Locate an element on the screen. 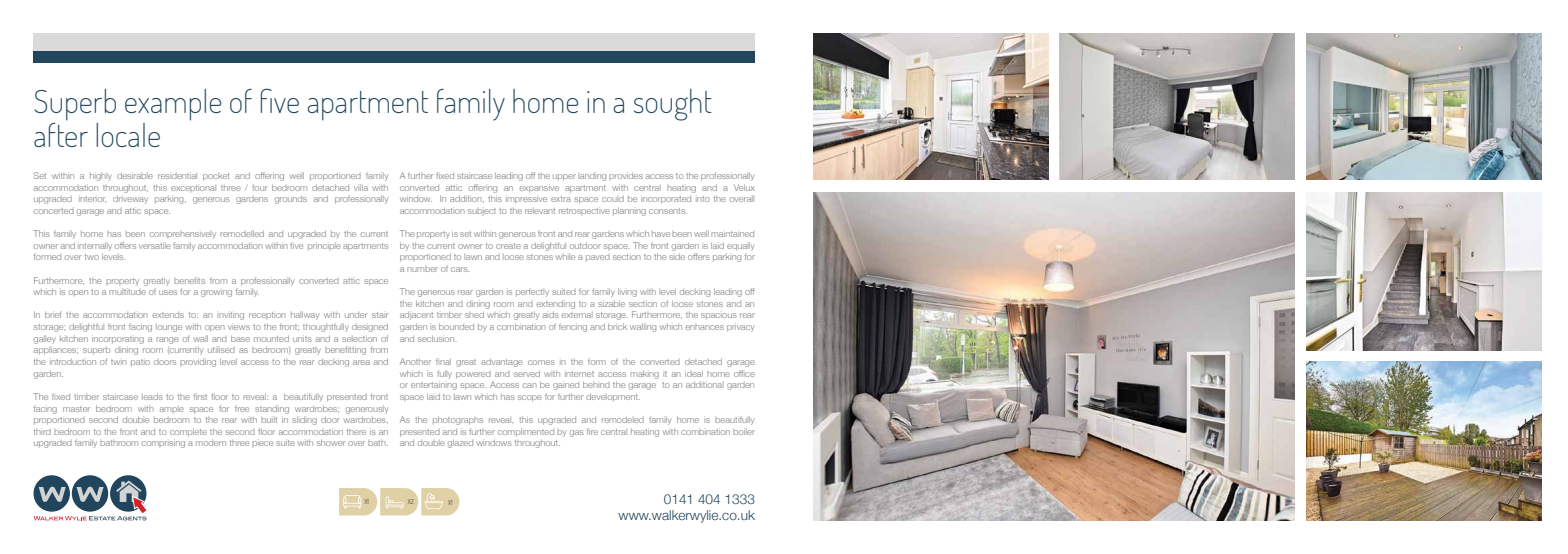 Image resolution: width=1568 pixels, height=554 pixels. provides is located at coordinates (626, 176).
